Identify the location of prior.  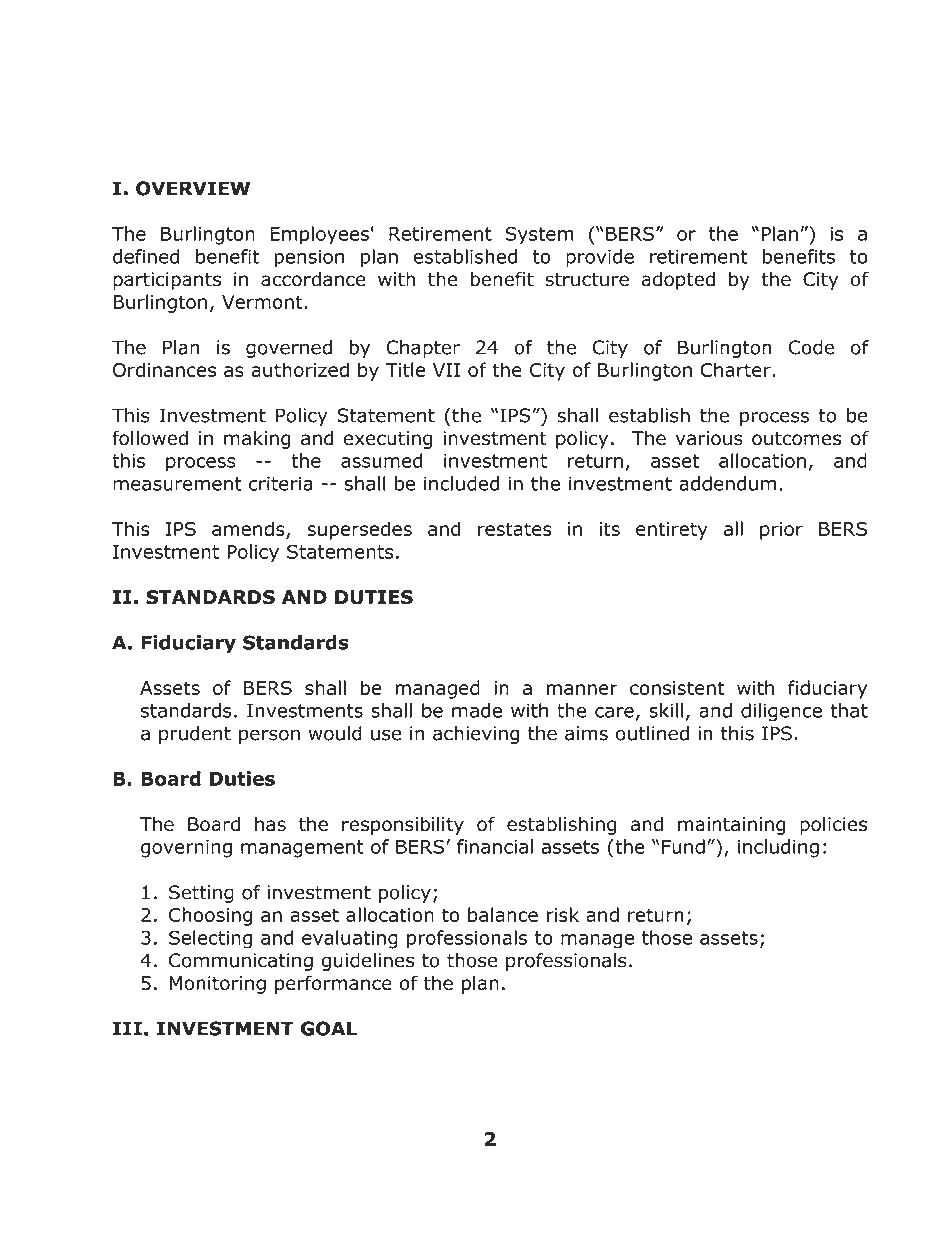
(781, 531).
